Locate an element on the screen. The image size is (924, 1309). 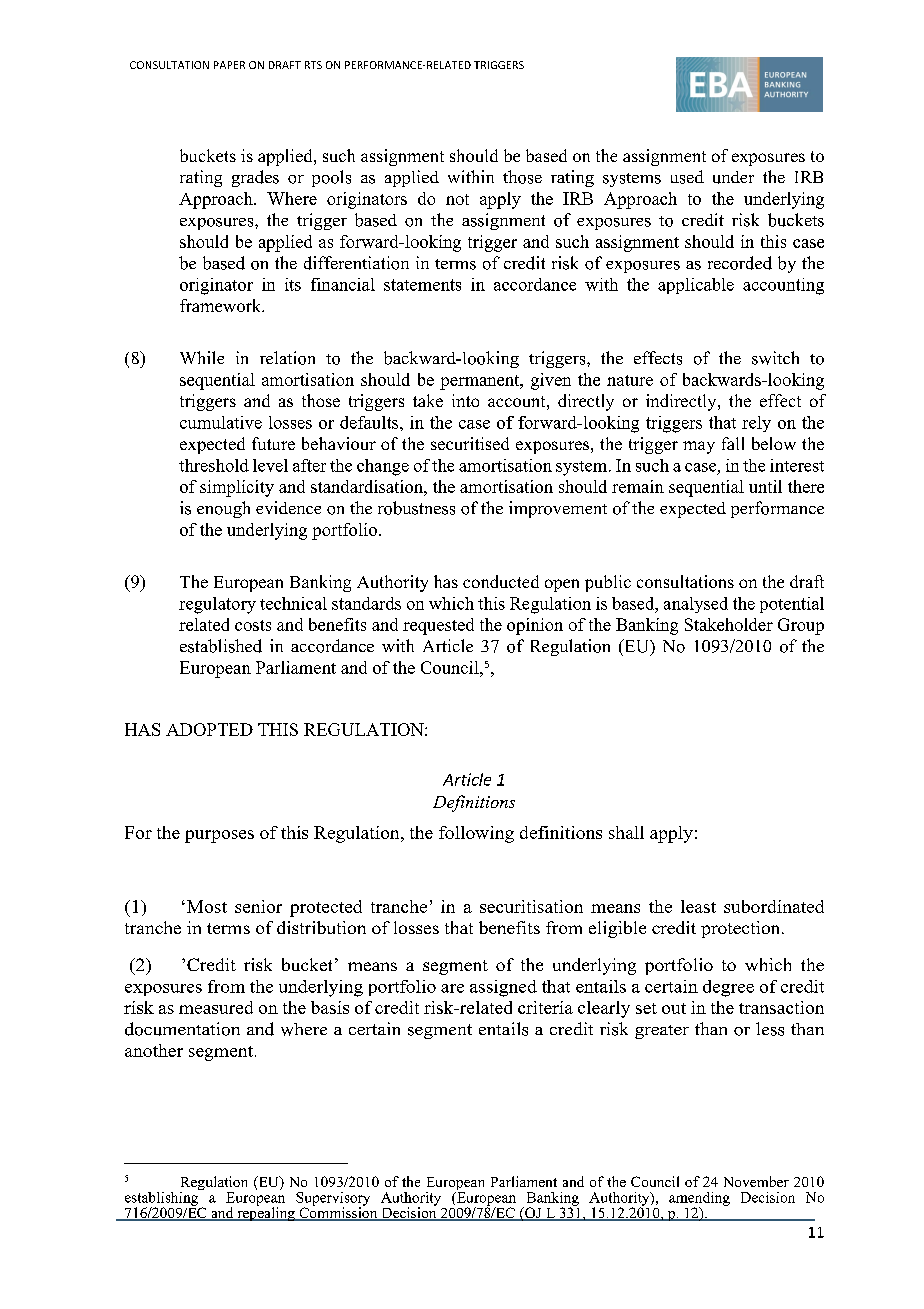
threshold is located at coordinates (214, 465).
